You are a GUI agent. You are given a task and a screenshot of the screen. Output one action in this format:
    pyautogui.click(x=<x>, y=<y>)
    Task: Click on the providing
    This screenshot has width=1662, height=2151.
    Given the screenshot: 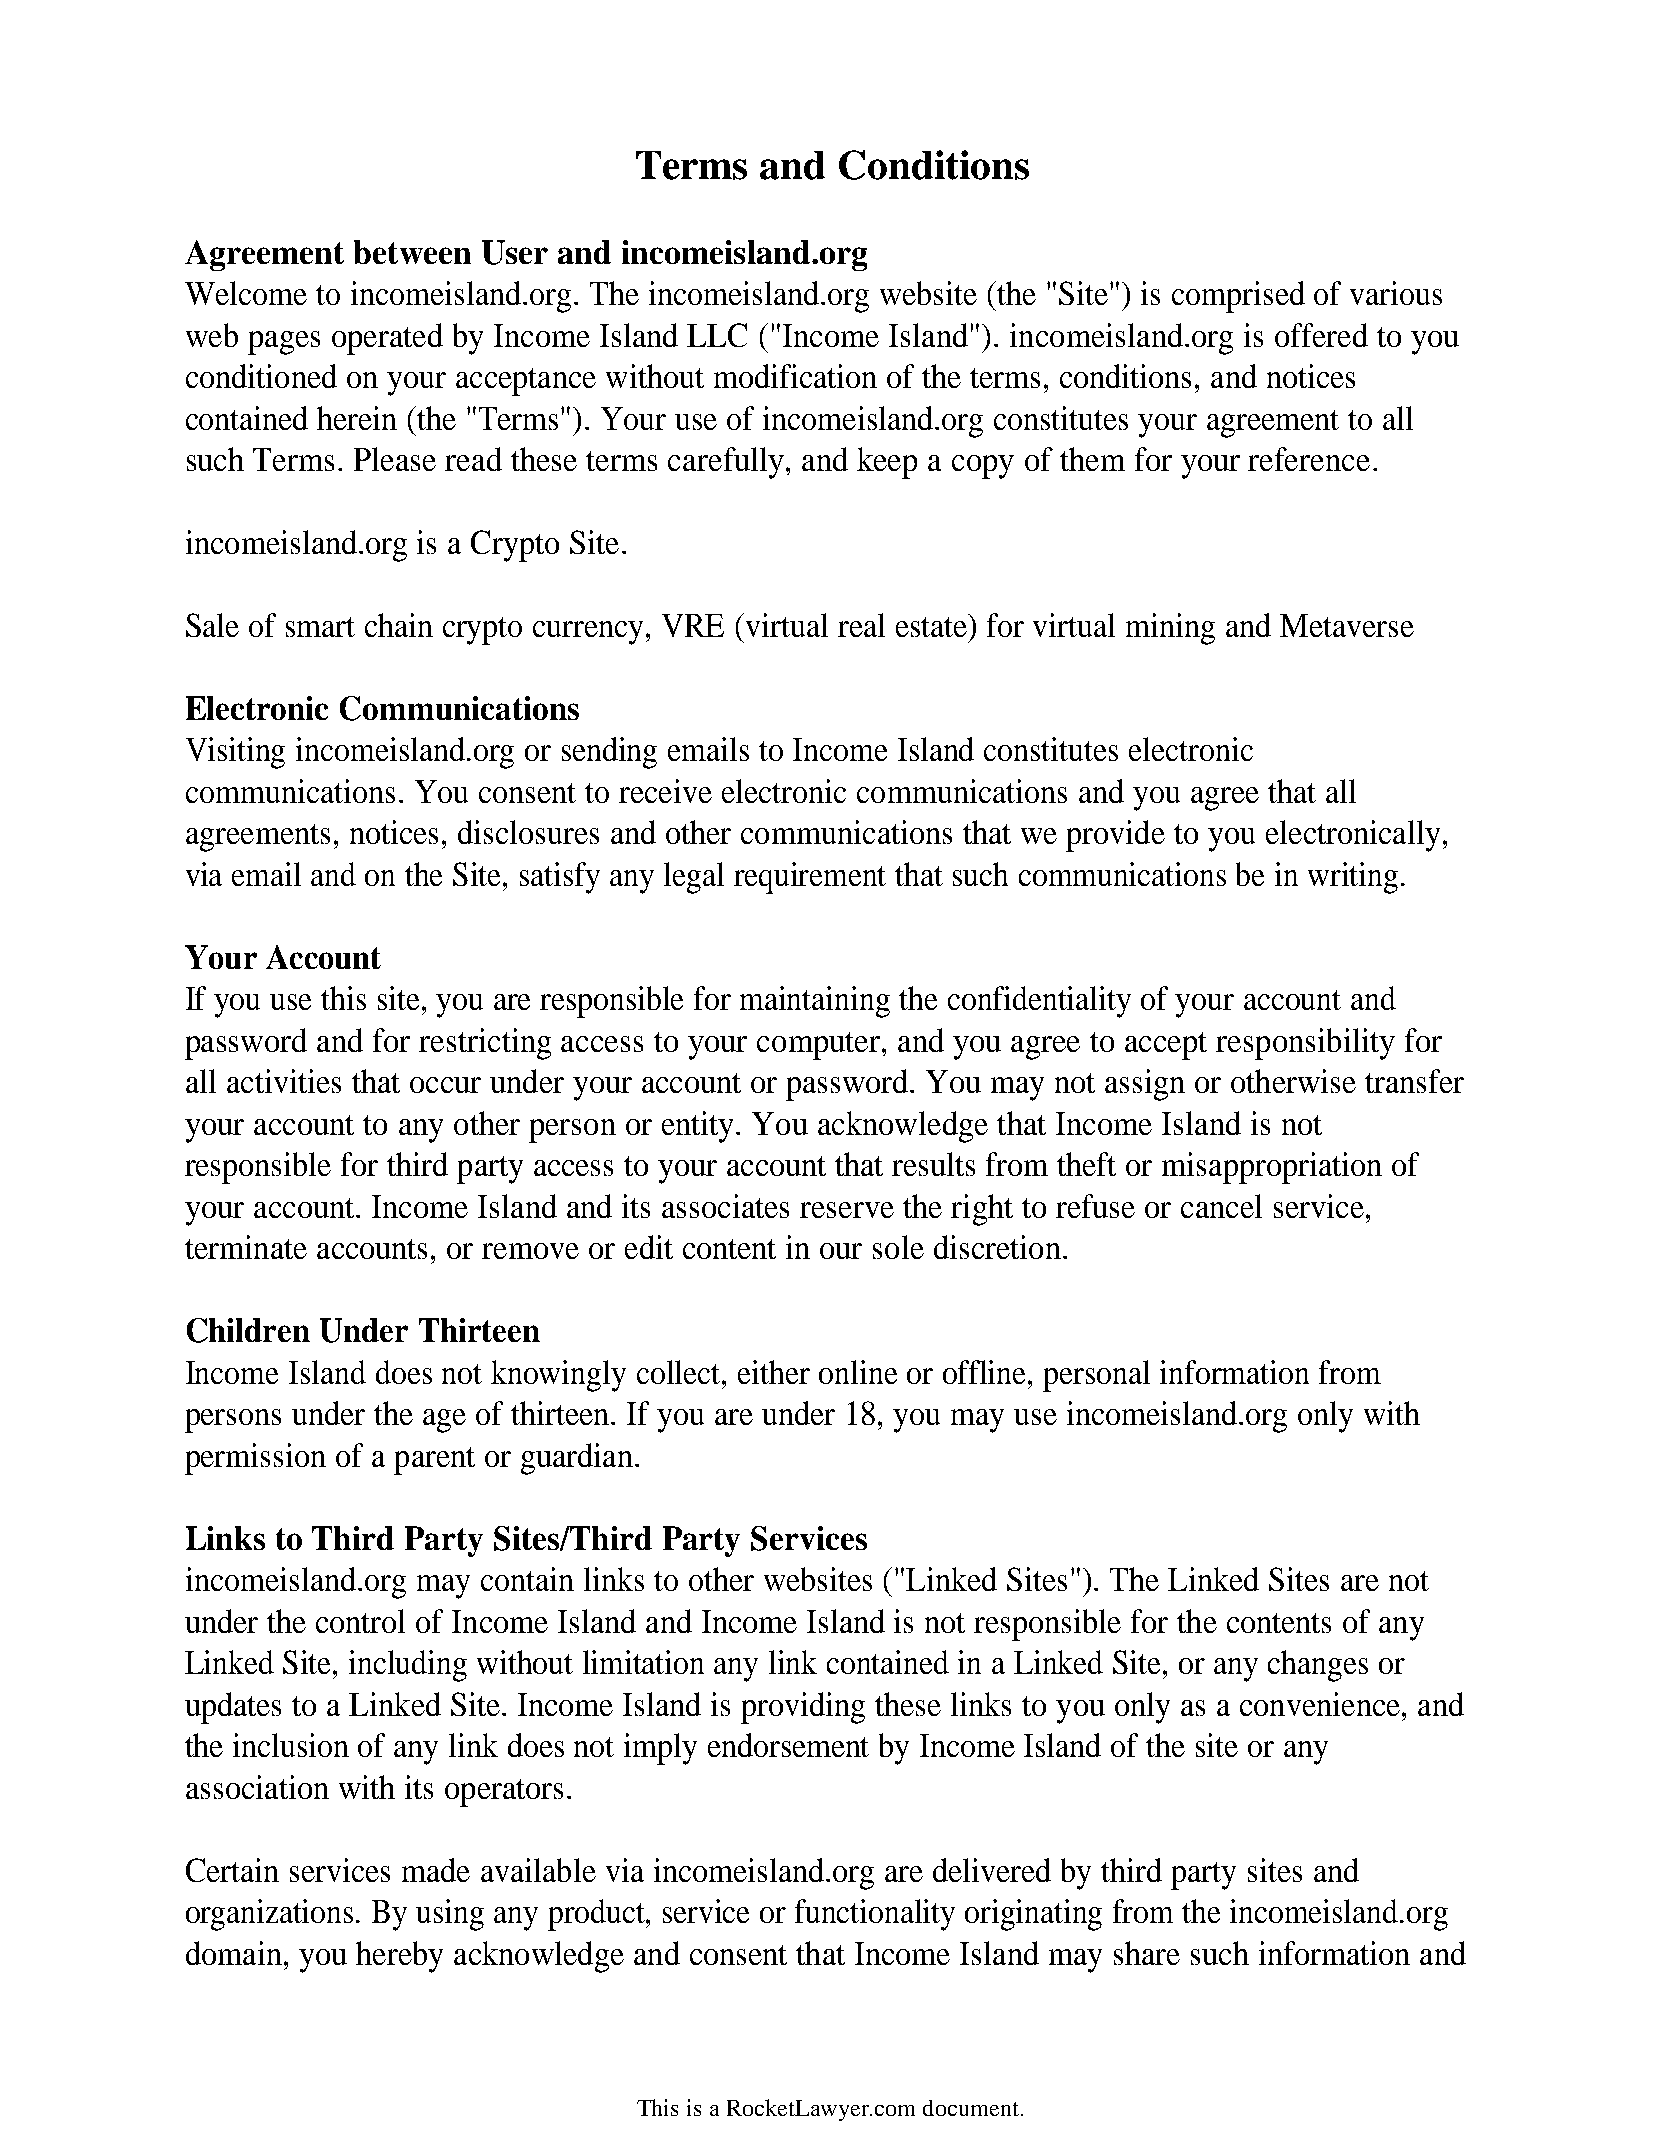 What is the action you would take?
    pyautogui.click(x=803, y=1708)
